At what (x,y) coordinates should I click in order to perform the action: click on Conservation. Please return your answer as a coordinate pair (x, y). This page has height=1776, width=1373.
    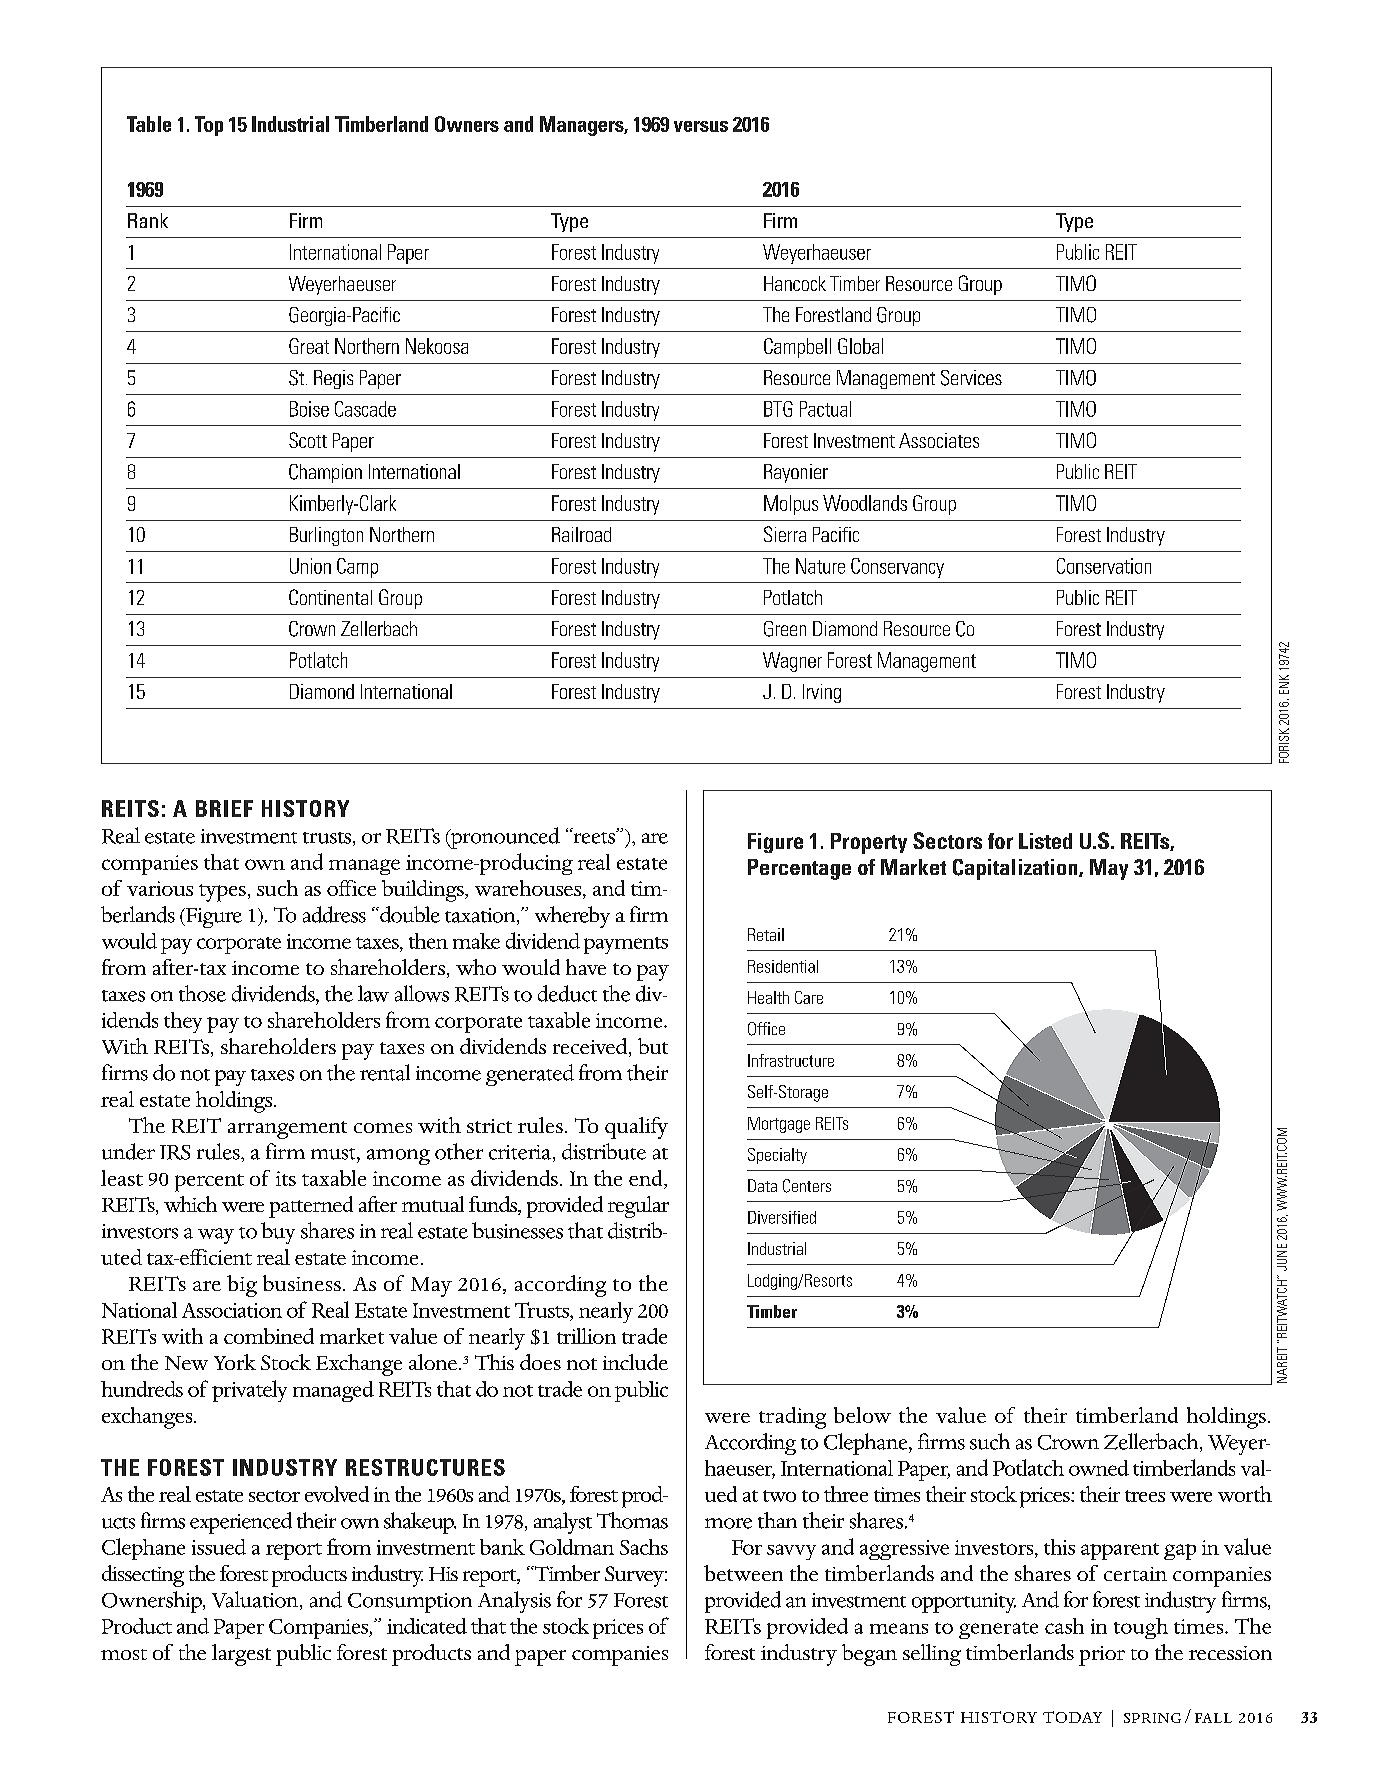
    Looking at the image, I should click on (1104, 566).
